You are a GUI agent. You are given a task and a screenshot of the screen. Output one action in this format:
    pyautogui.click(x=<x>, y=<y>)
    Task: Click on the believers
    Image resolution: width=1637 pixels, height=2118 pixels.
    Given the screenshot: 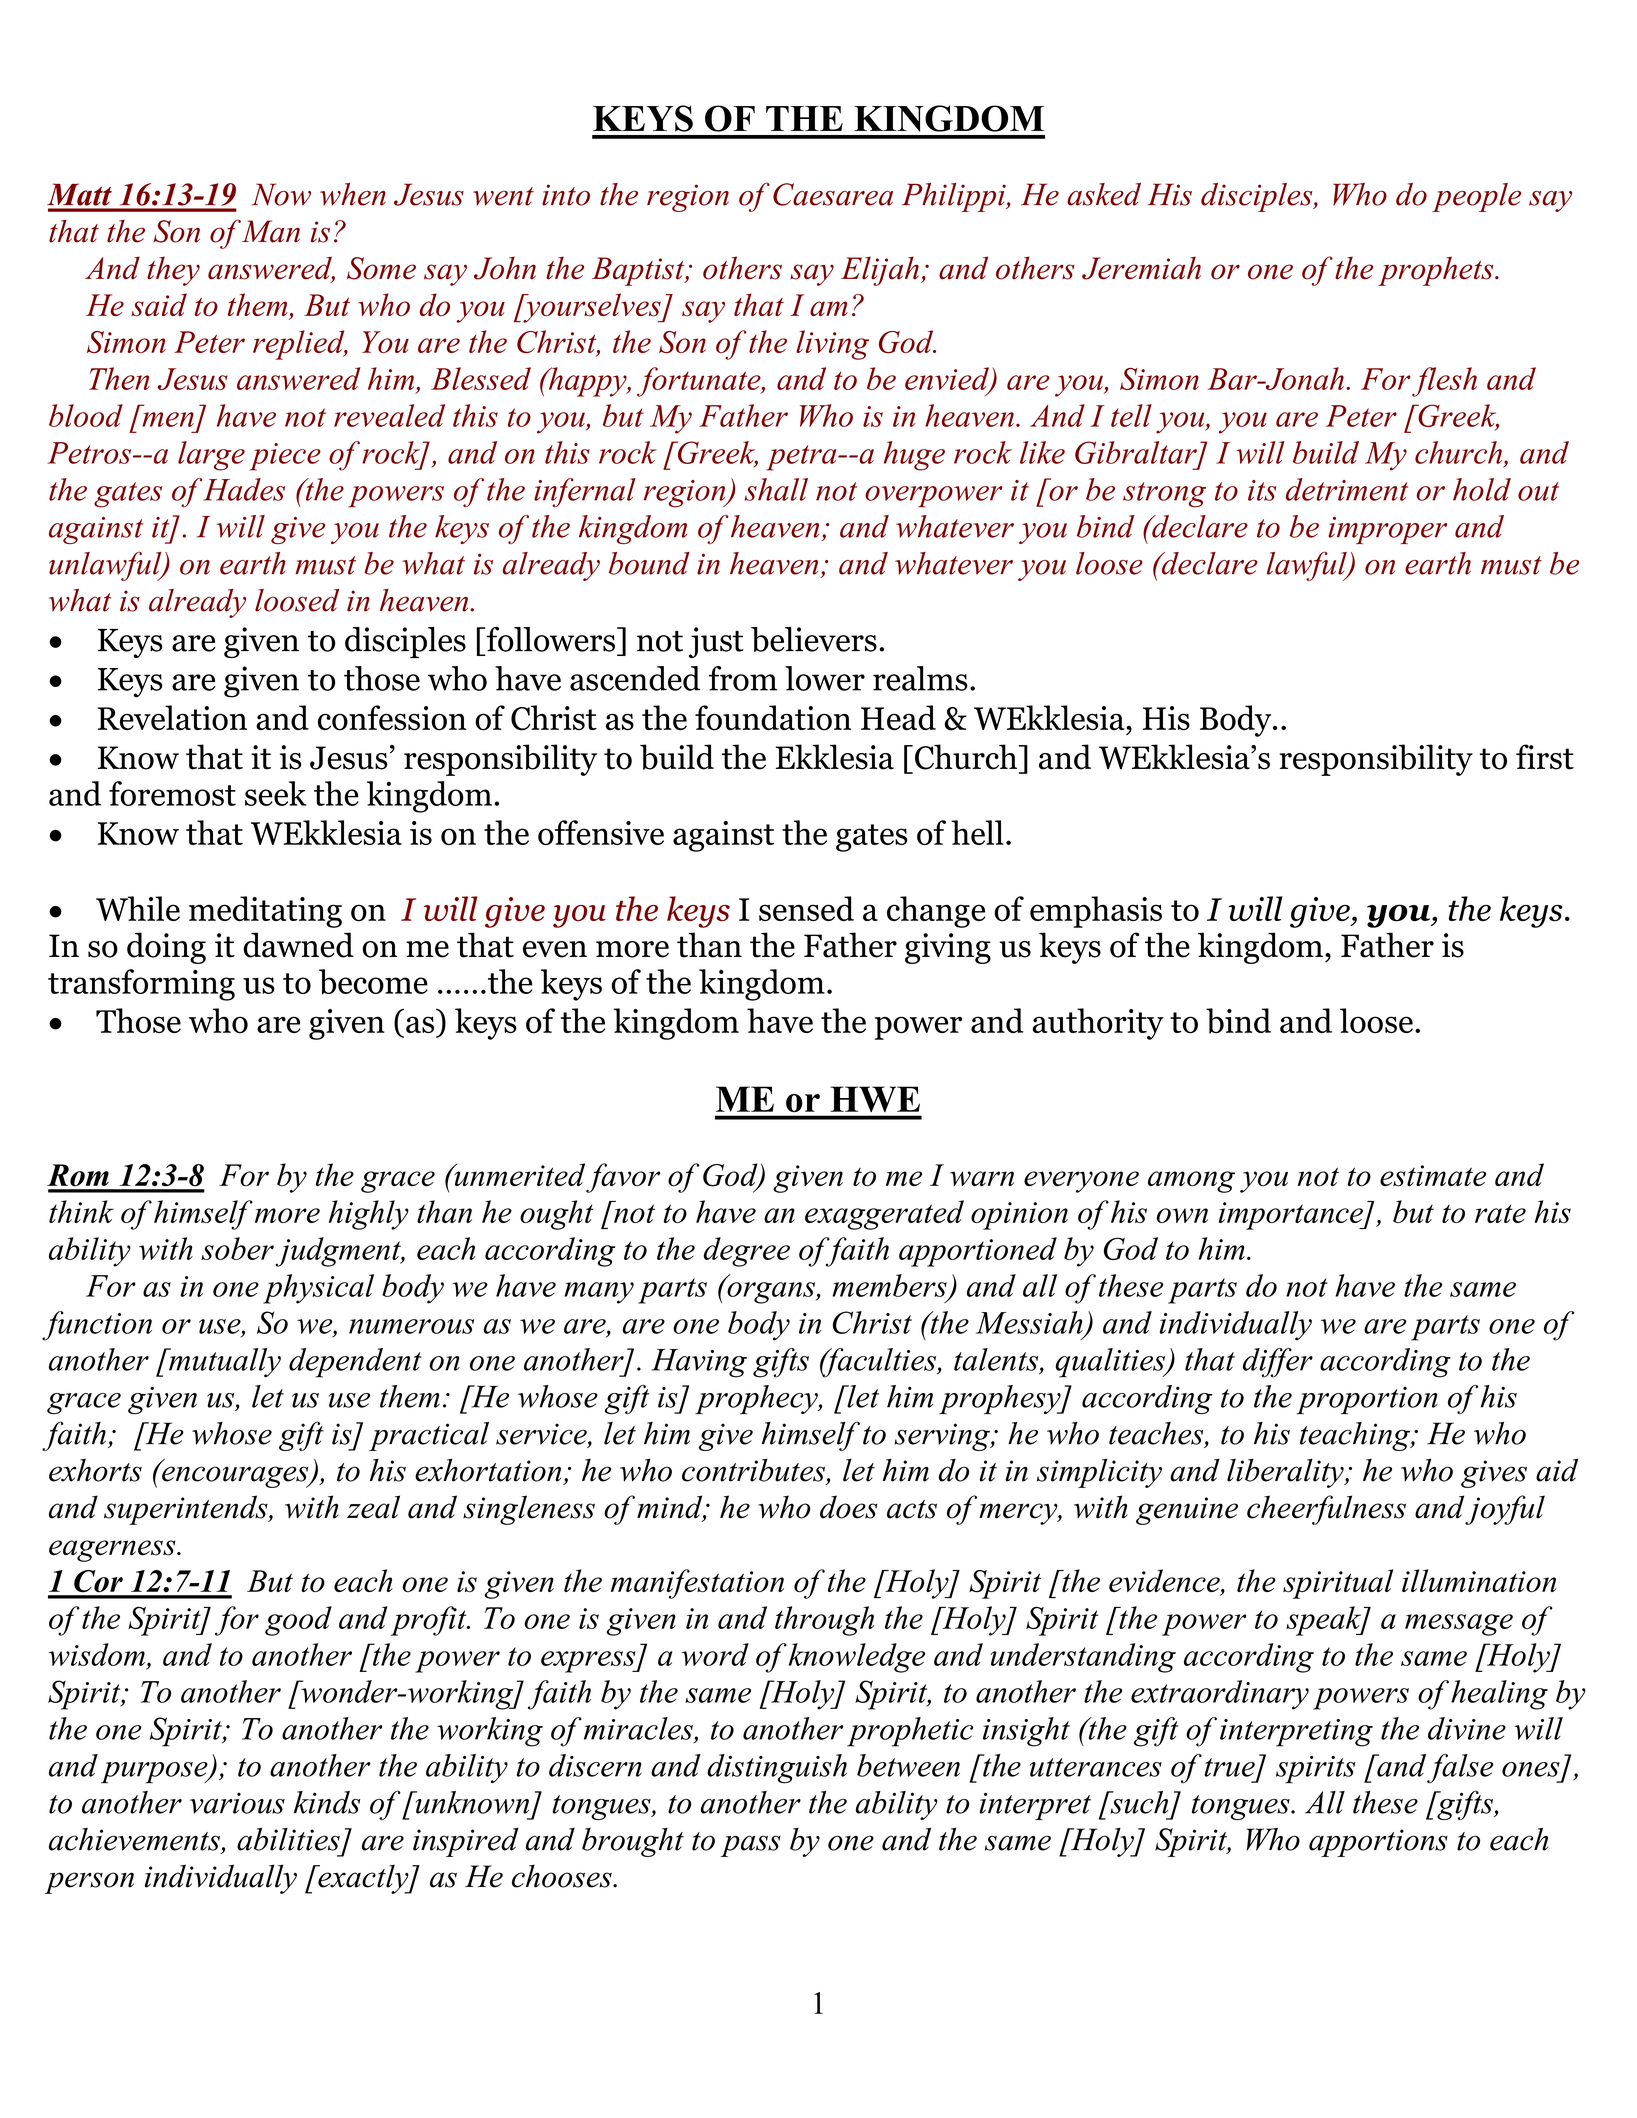 What is the action you would take?
    pyautogui.click(x=814, y=639)
